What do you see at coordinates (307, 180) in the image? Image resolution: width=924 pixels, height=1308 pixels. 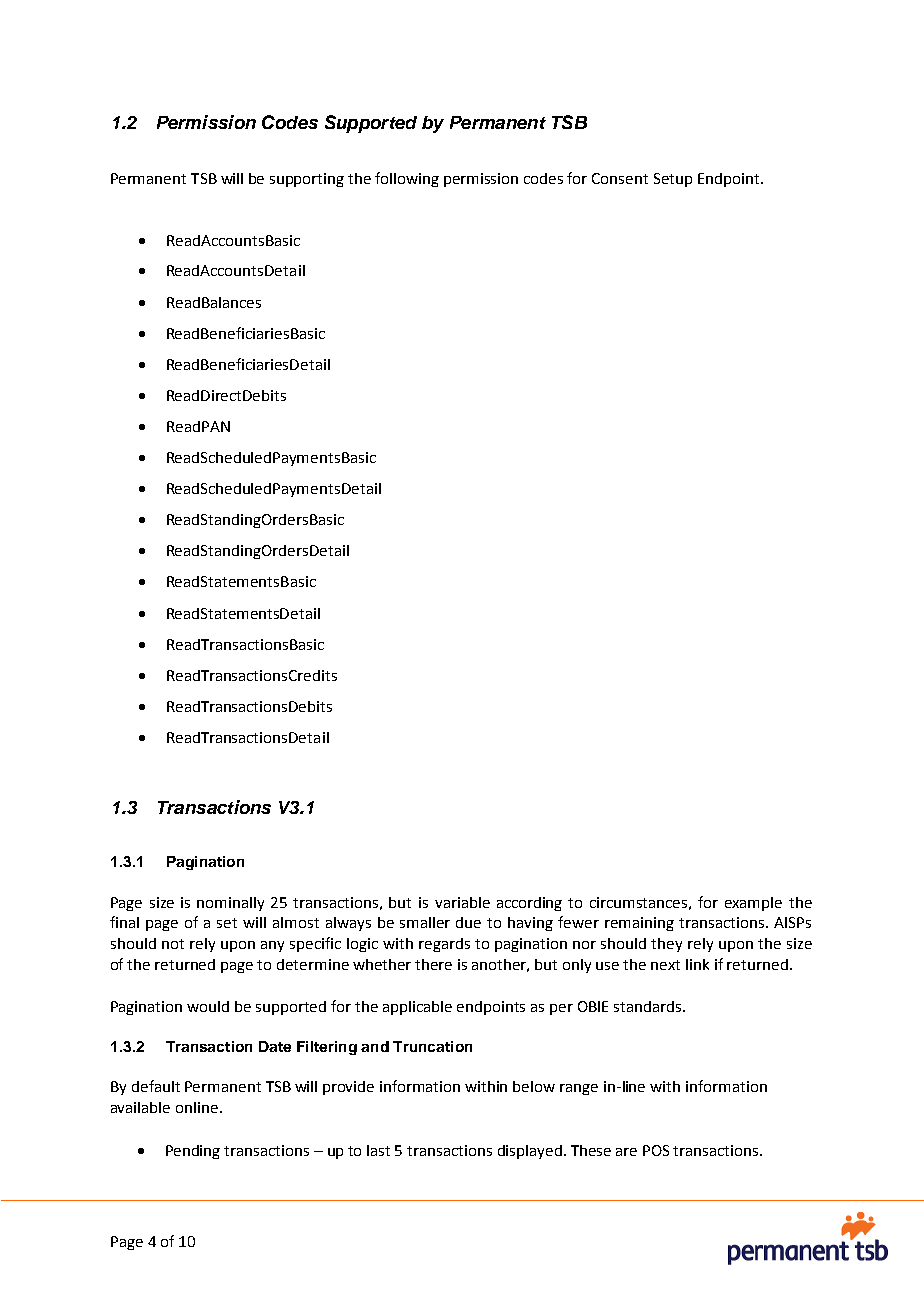 I see `supporting` at bounding box center [307, 180].
